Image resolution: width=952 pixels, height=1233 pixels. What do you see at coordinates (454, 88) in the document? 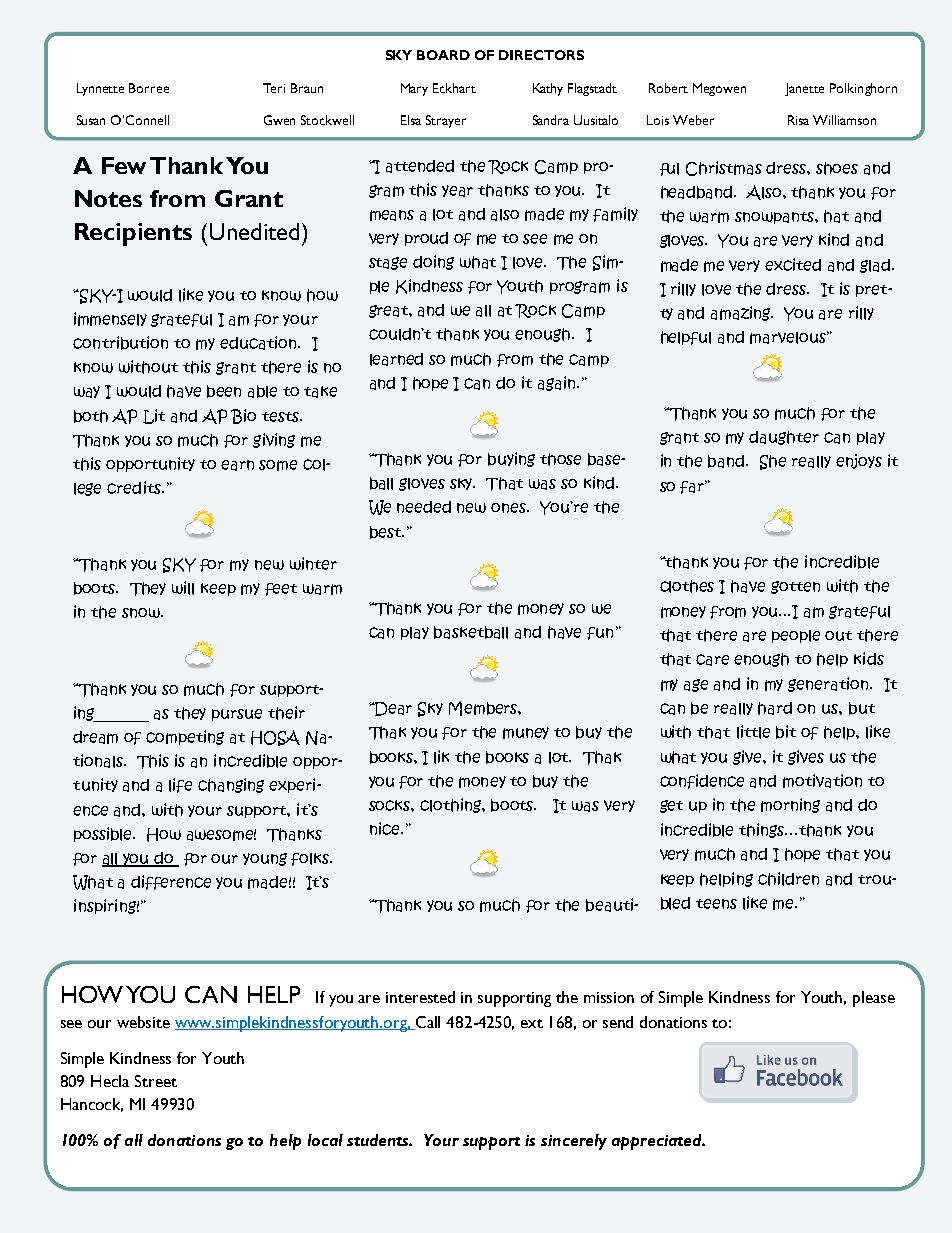
I see `Eckhart` at bounding box center [454, 88].
